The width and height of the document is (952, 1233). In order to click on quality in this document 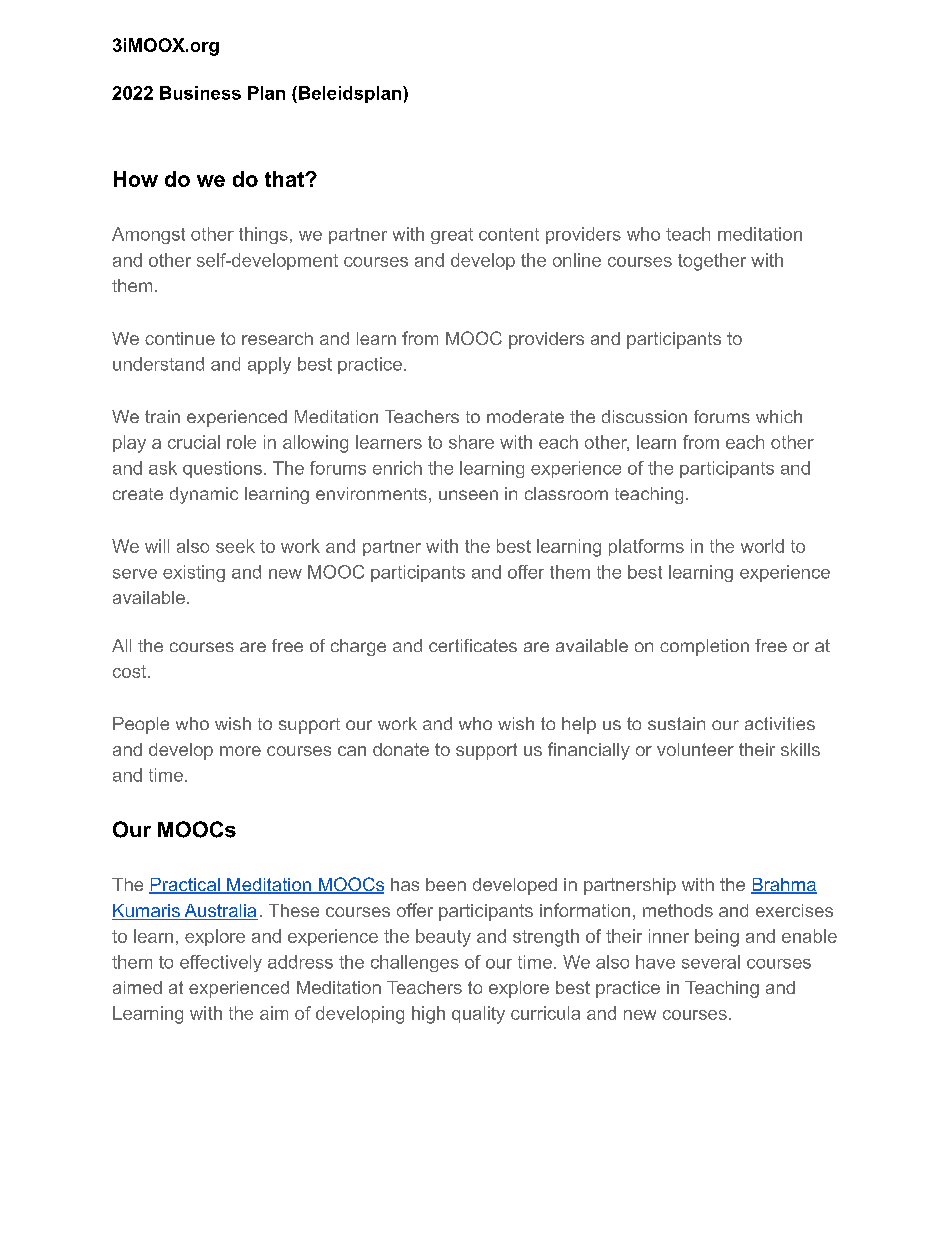, I will do `click(478, 1015)`.
